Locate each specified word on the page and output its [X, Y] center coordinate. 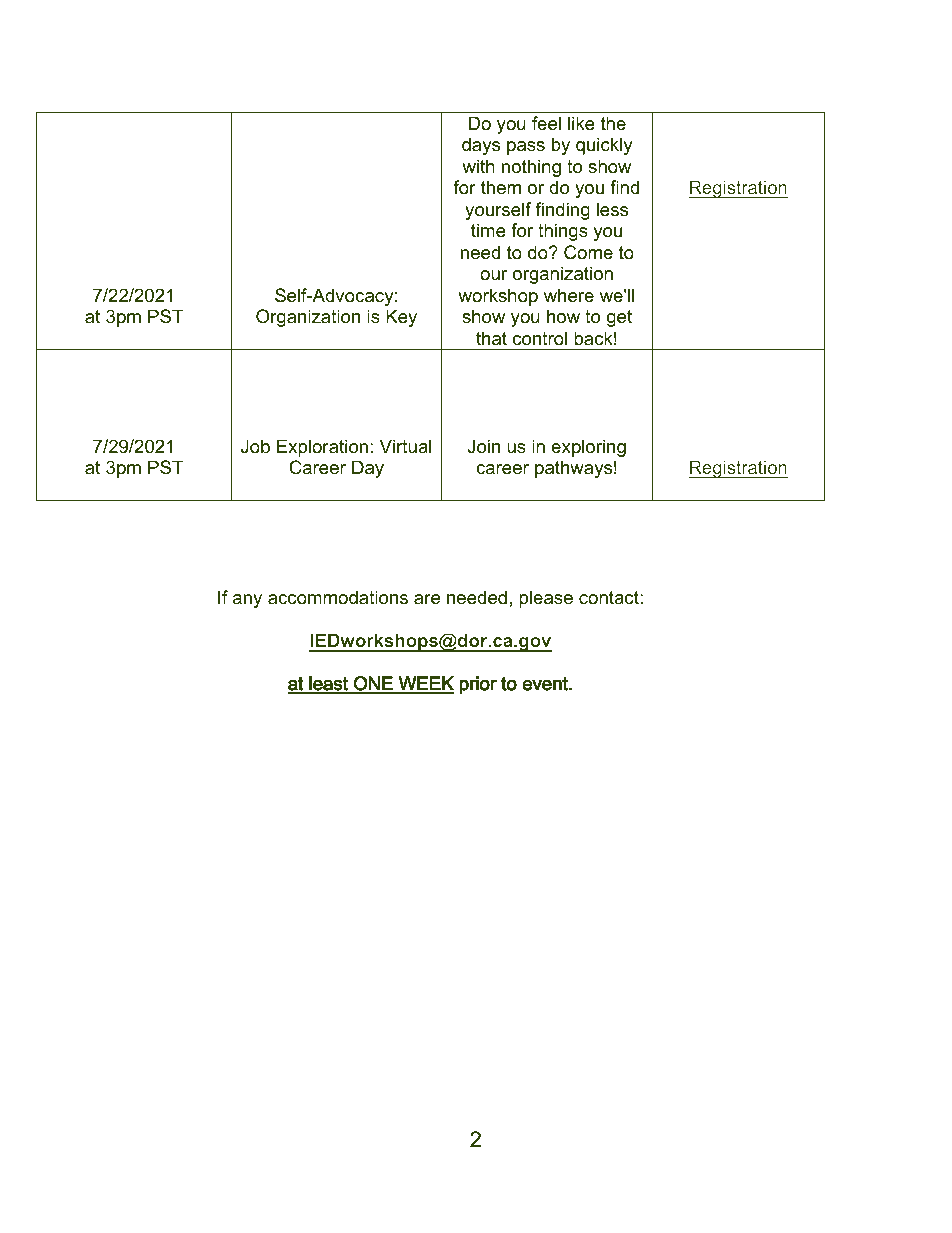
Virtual [405, 446]
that [491, 338]
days [481, 146]
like [581, 123]
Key [401, 318]
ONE [373, 684]
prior [478, 685]
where [569, 295]
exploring [588, 448]
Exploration [322, 448]
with [478, 166]
